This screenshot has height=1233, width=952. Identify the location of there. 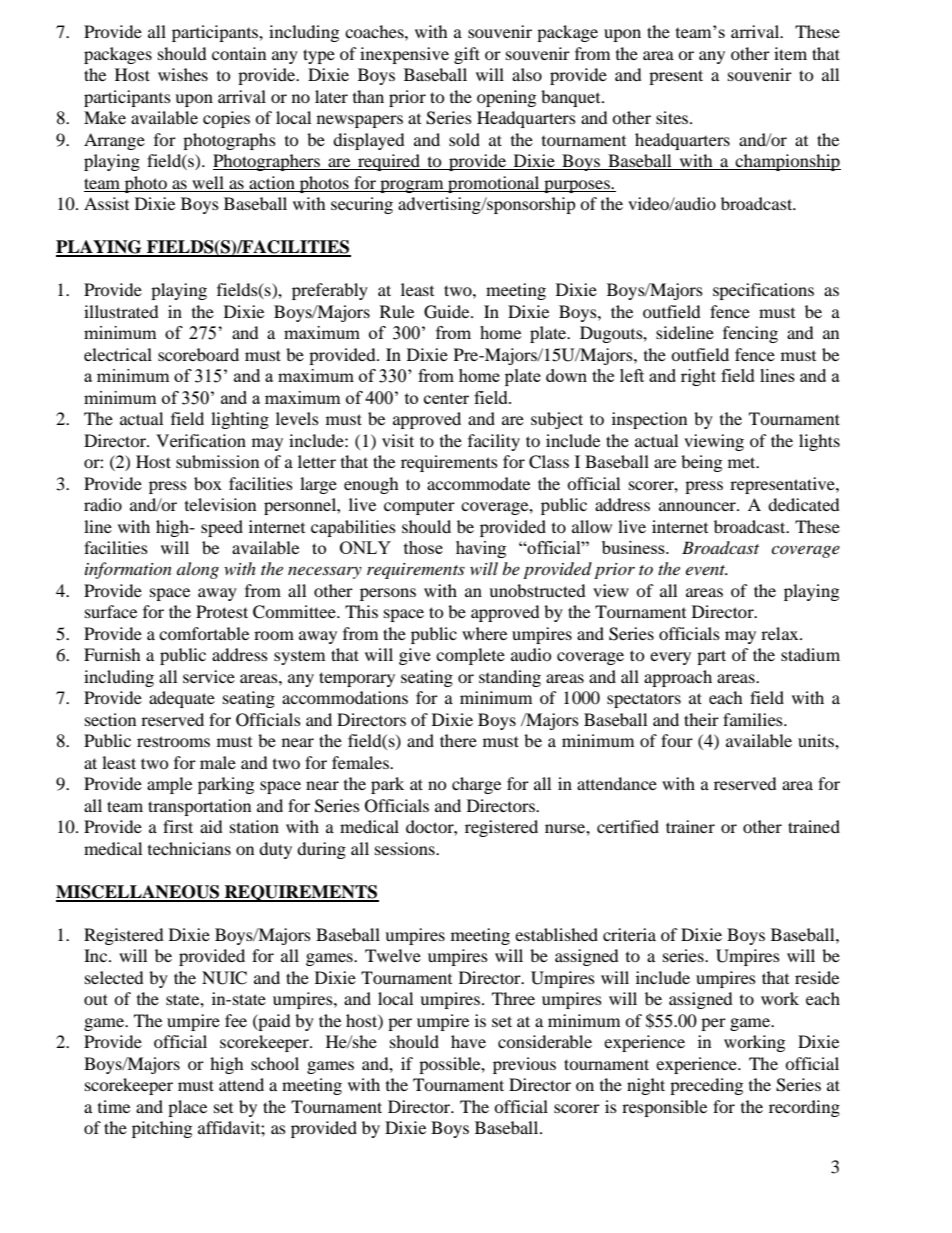
(458, 740).
